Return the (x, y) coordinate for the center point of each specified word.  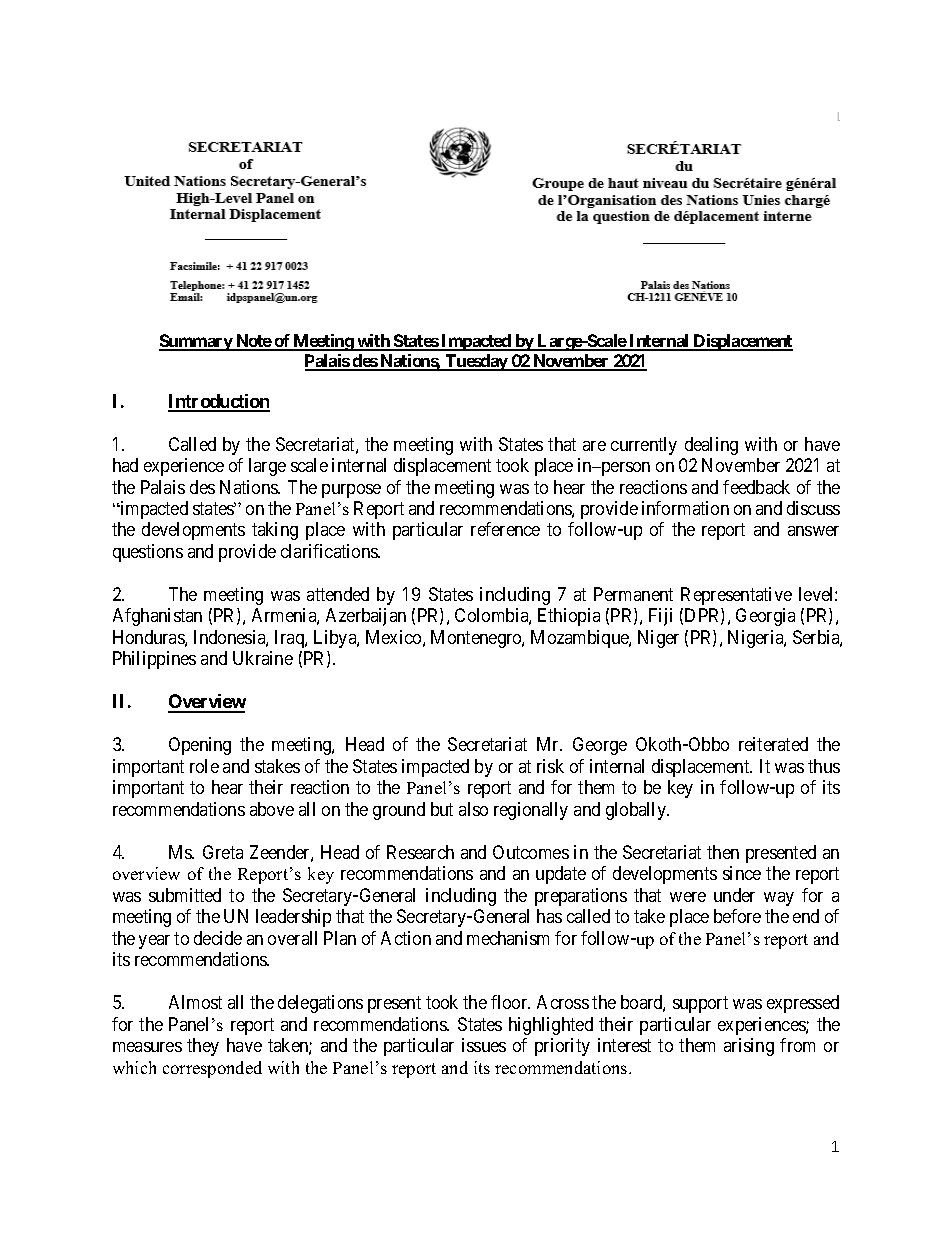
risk (550, 766)
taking (275, 531)
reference (505, 529)
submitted (185, 895)
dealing (711, 446)
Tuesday (476, 362)
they (203, 1047)
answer (813, 531)
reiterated (773, 744)
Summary (196, 342)
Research (420, 852)
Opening (200, 746)
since (742, 873)
